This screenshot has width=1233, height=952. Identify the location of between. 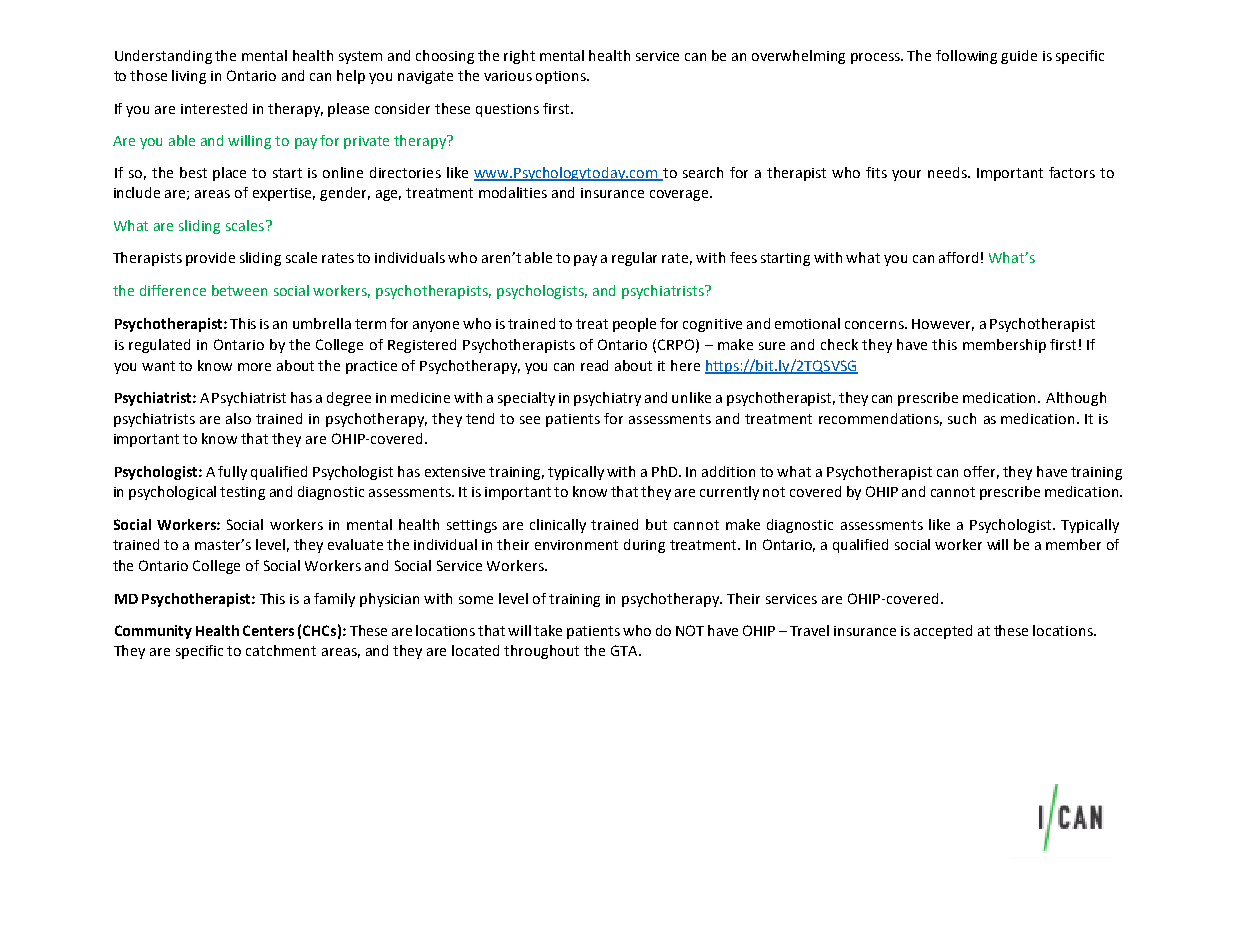
(239, 290).
